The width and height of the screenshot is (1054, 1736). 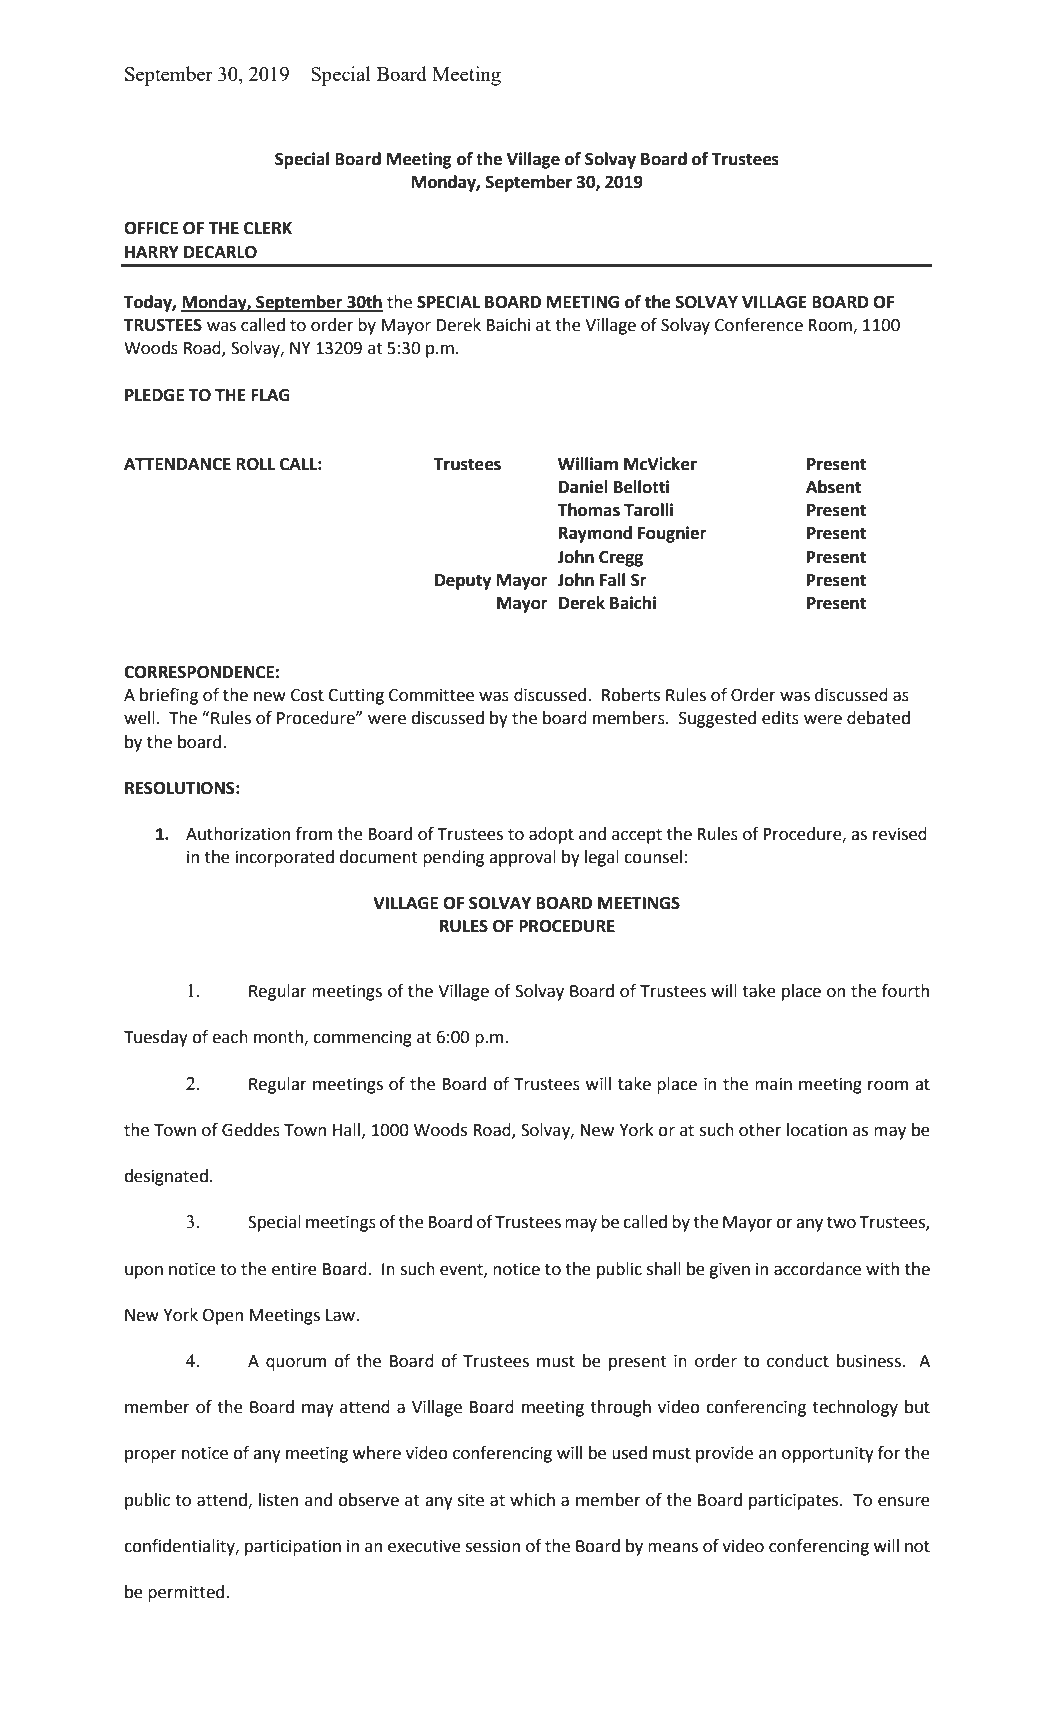 What do you see at coordinates (759, 325) in the screenshot?
I see `Conference` at bounding box center [759, 325].
